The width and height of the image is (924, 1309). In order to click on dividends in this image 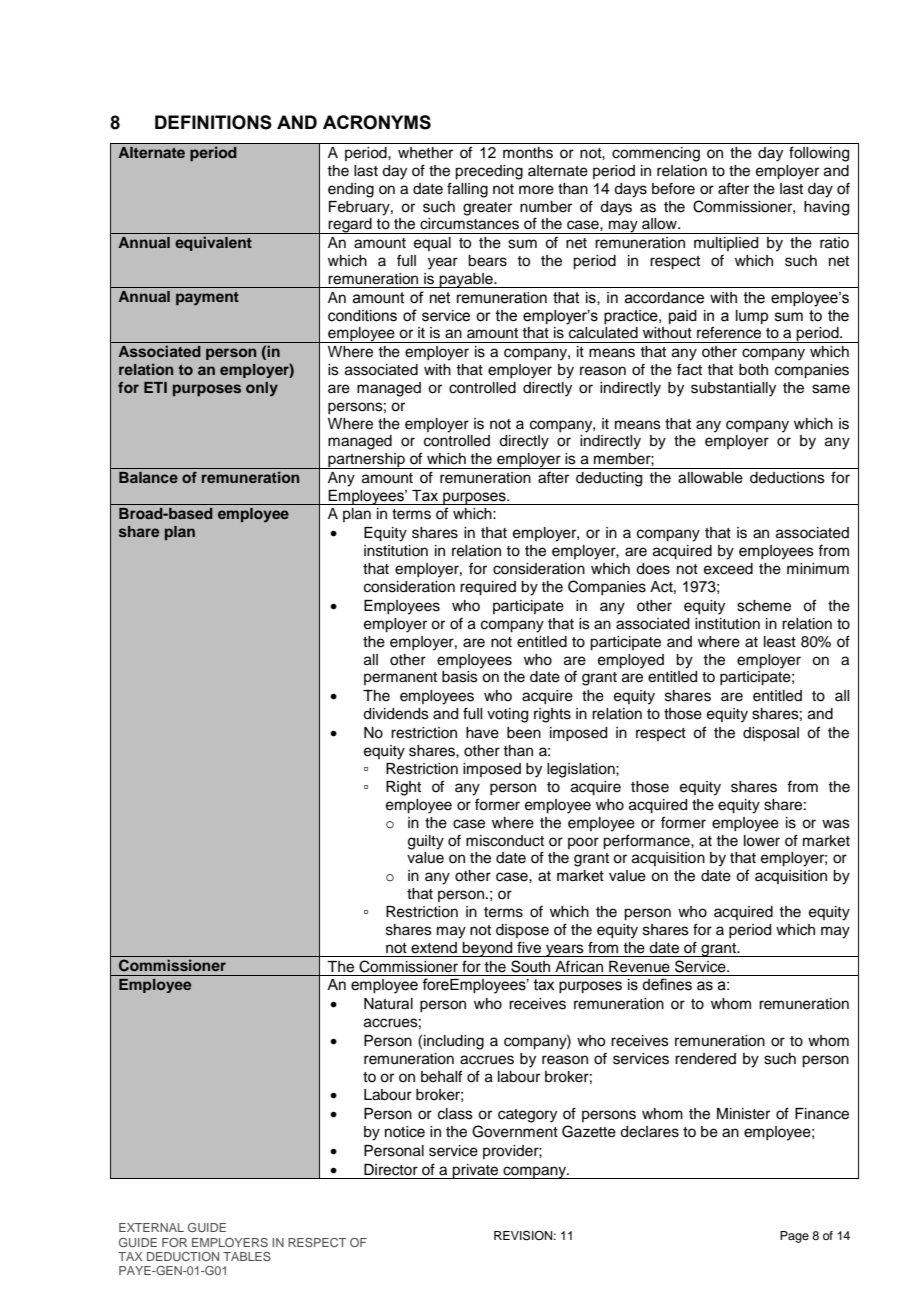, I will do `click(396, 714)`.
